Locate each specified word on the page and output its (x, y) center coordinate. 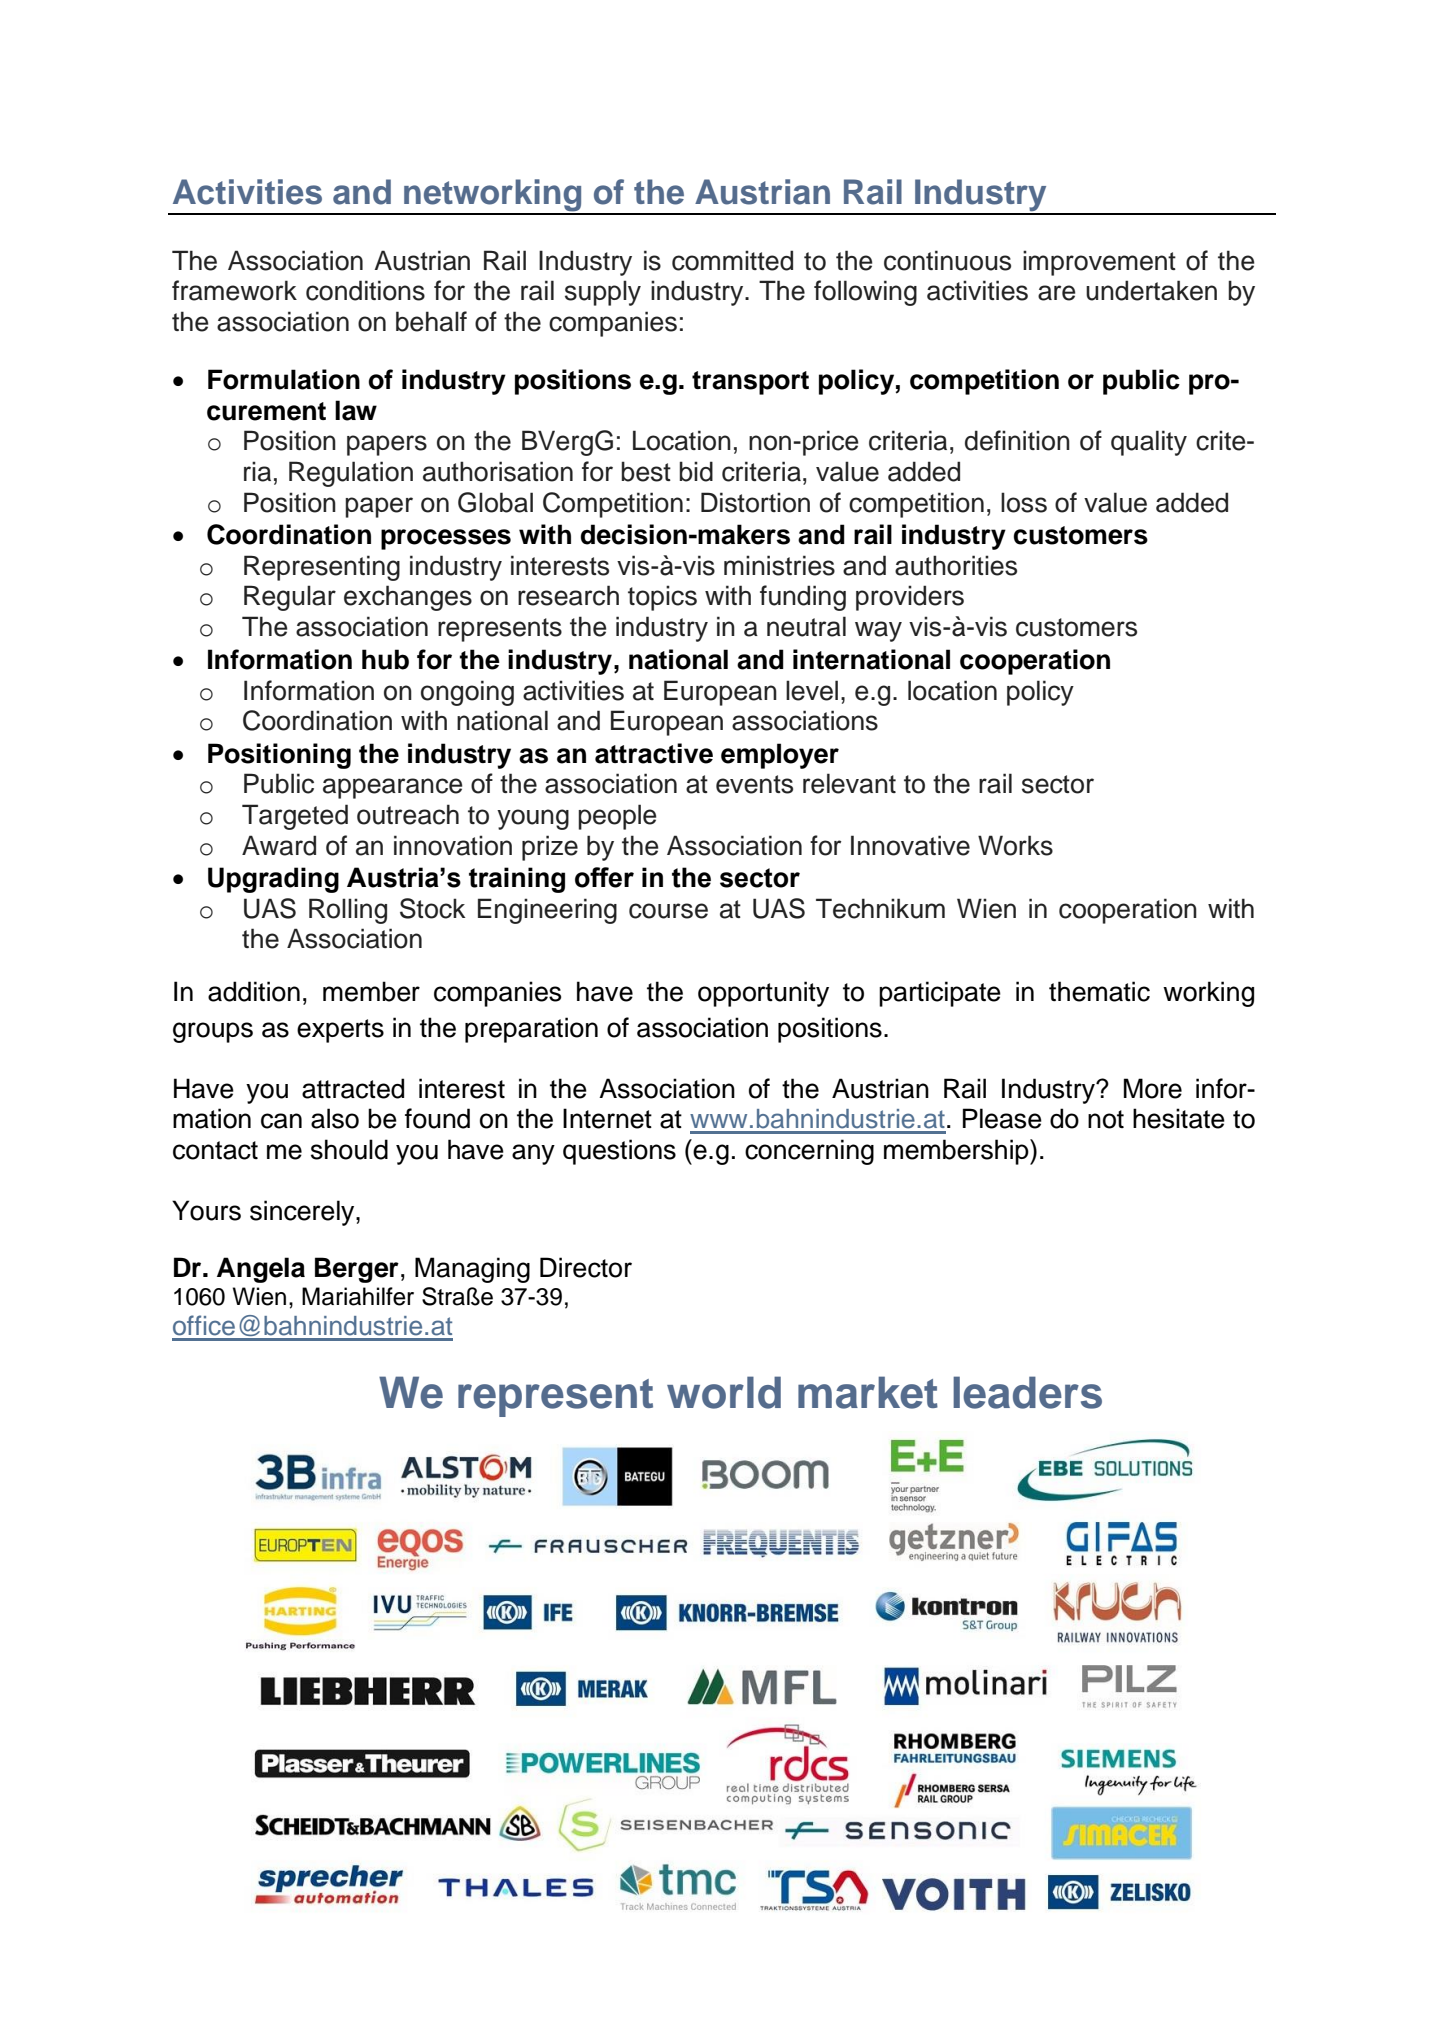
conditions (365, 290)
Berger (357, 1270)
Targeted (295, 817)
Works (1015, 845)
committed (732, 260)
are (1057, 293)
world (724, 1392)
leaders (1027, 1392)
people (617, 817)
